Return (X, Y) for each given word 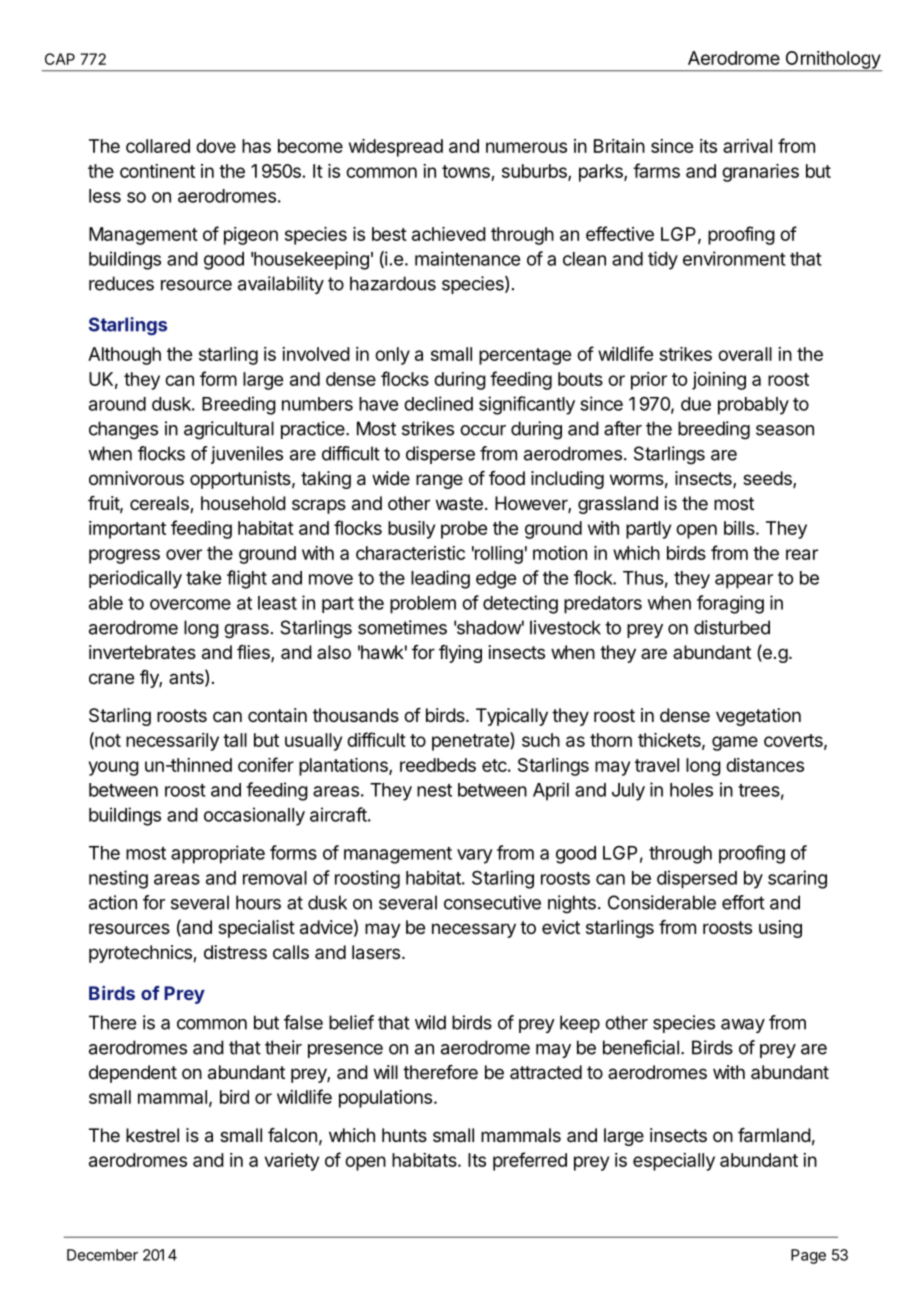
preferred (530, 1161)
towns (466, 171)
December (102, 1255)
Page (808, 1256)
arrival (747, 146)
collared (158, 146)
